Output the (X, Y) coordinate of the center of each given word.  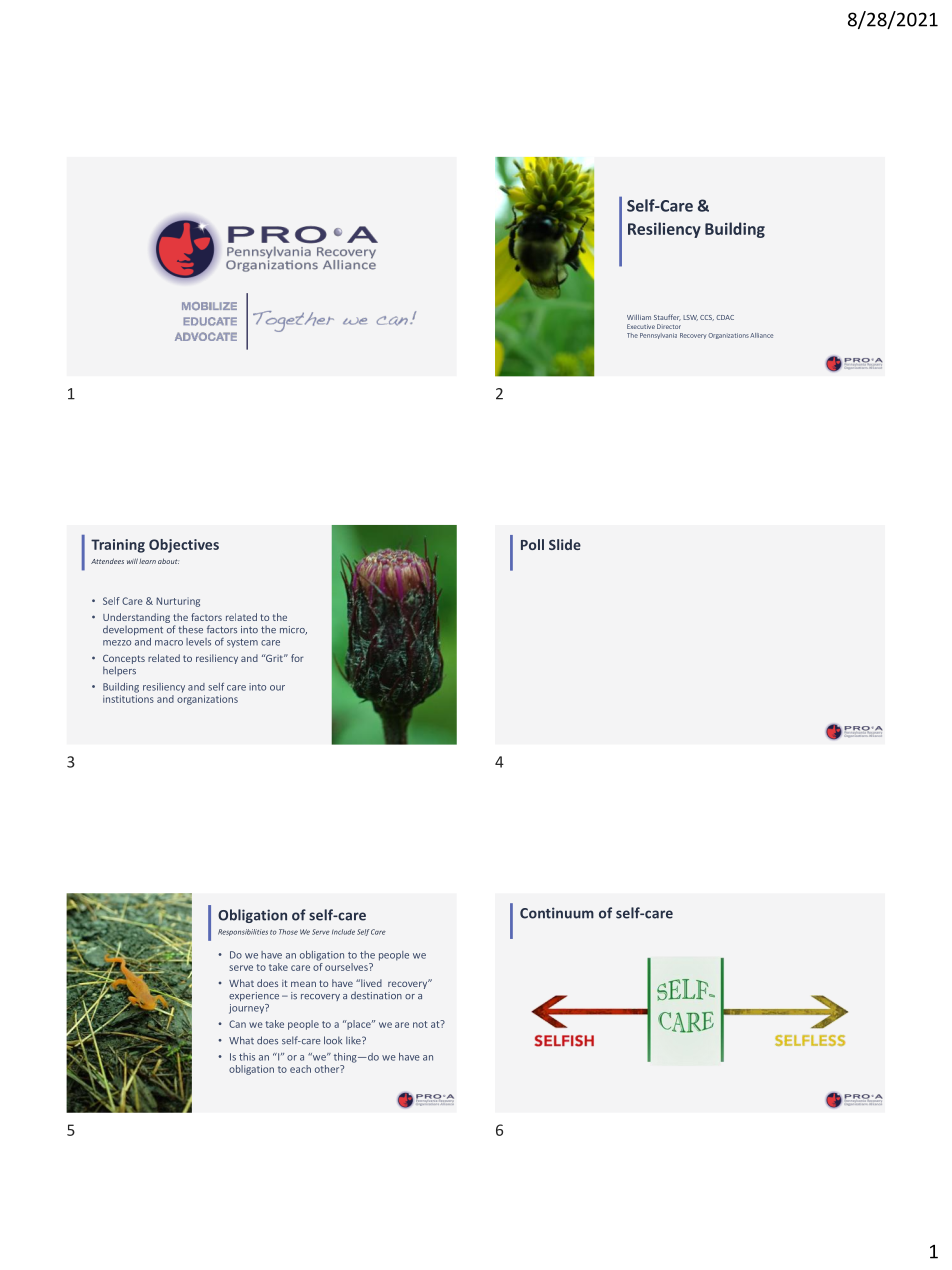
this (247, 1057)
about (168, 561)
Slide (565, 544)
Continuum (557, 913)
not (420, 1024)
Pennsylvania (658, 336)
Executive (641, 326)
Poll (532, 544)
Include (343, 932)
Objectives (184, 546)
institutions (128, 699)
